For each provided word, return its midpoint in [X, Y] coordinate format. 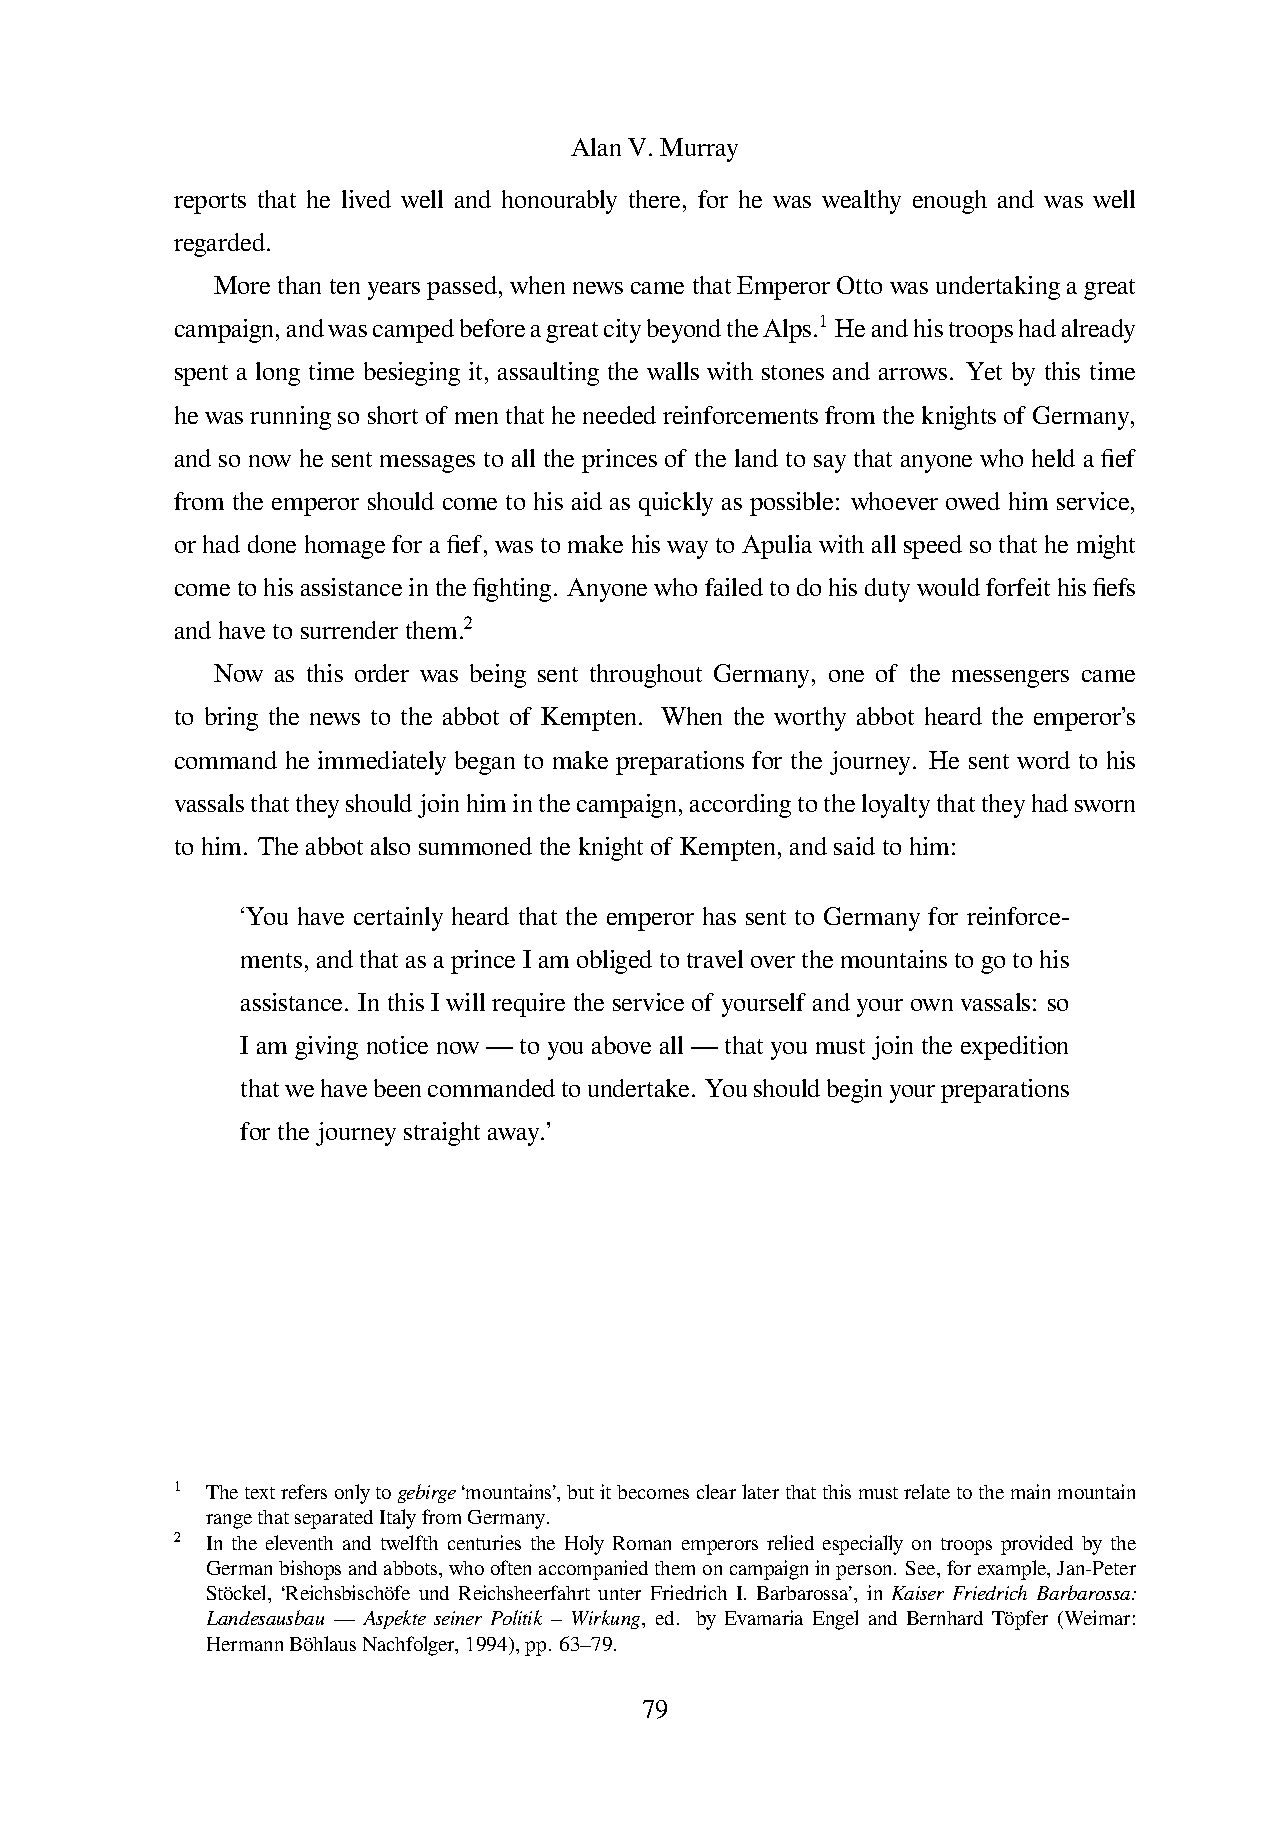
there [654, 199]
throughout [646, 676]
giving [326, 1048]
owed [973, 501]
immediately [382, 763]
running [290, 418]
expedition [1014, 1048]
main [1030, 1491]
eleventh [299, 1542]
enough [950, 202]
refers [304, 1491]
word [1043, 760]
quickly [676, 504]
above [621, 1045]
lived [366, 199]
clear [716, 1491]
